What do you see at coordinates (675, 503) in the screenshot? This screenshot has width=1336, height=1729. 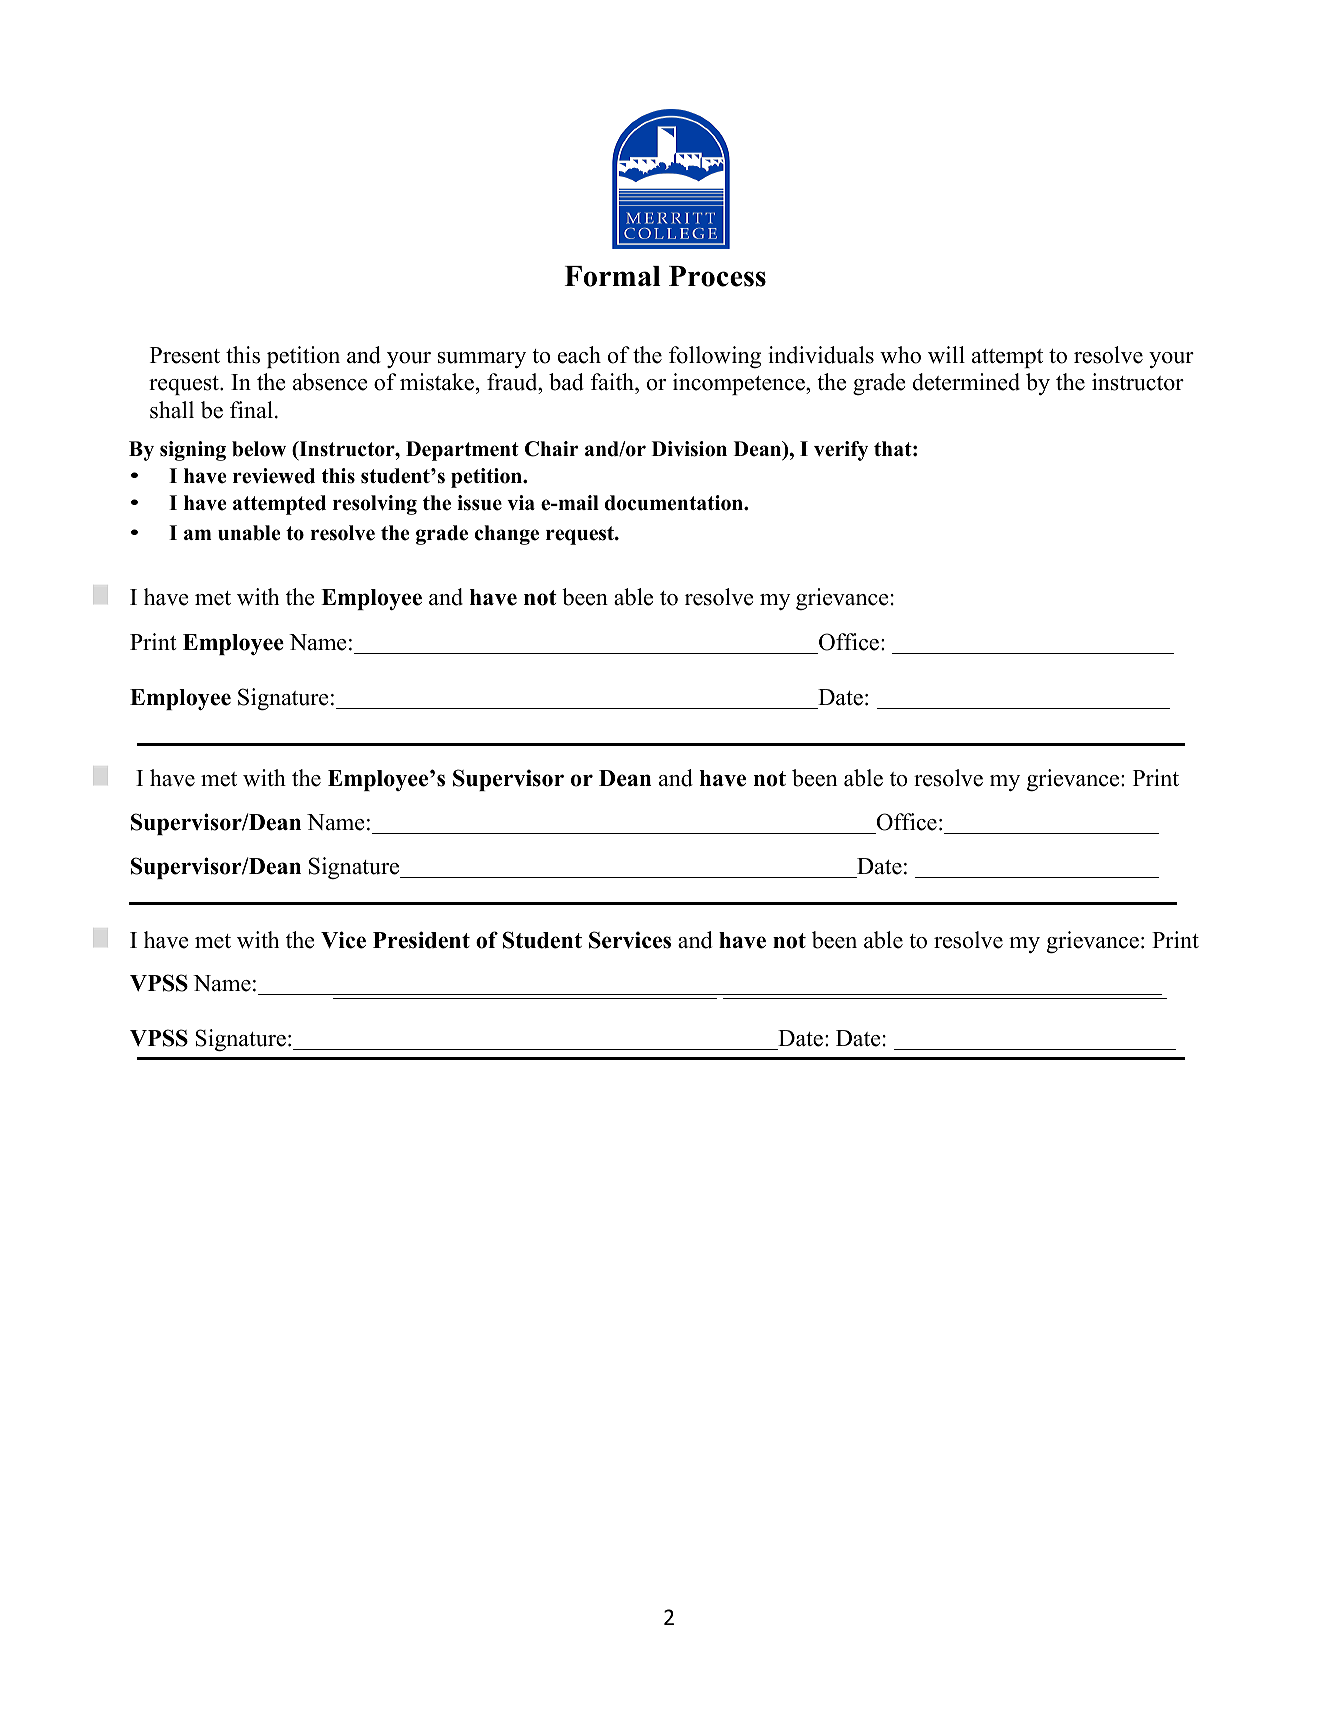 I see `documentation` at bounding box center [675, 503].
